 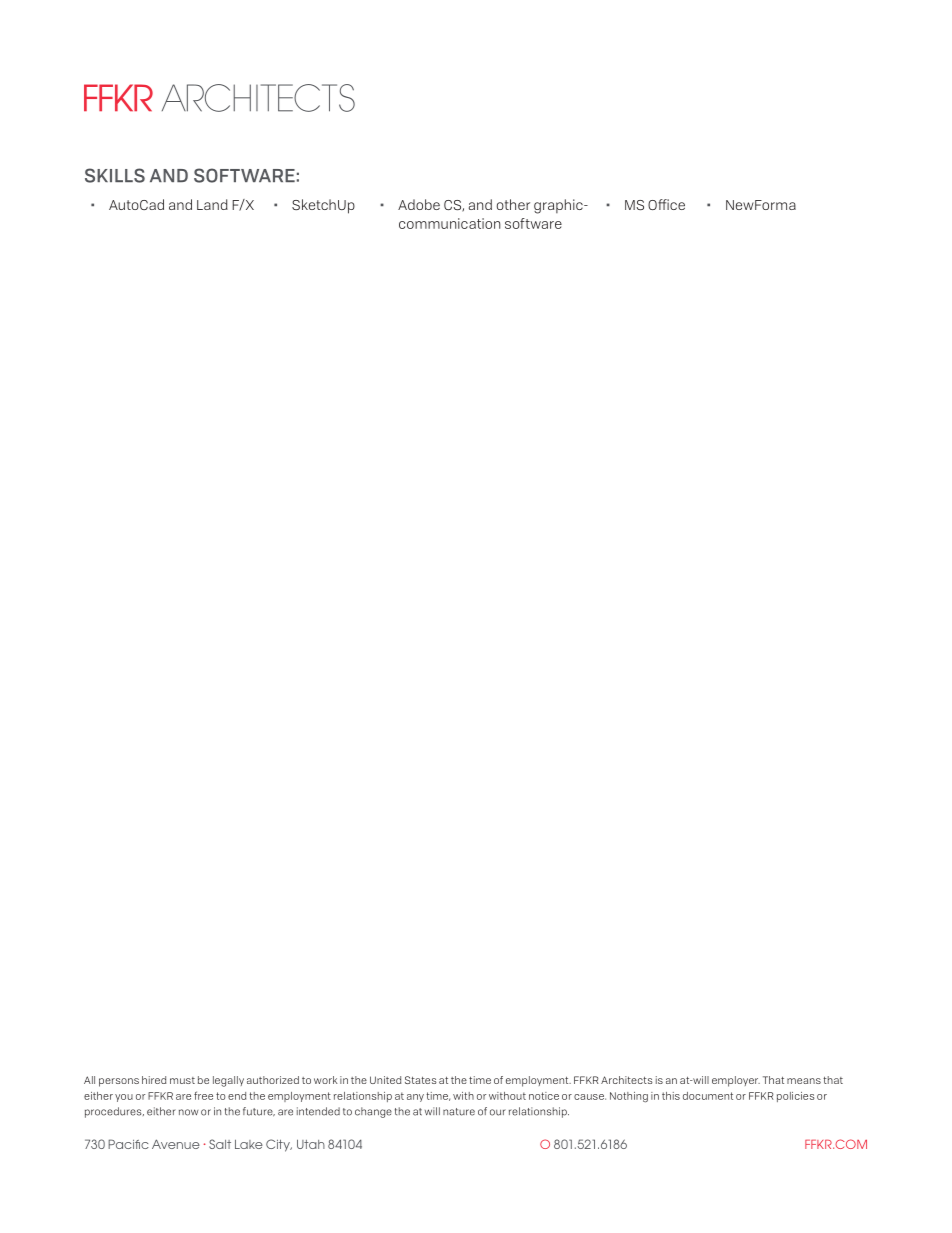 I want to click on other, so click(x=513, y=204).
